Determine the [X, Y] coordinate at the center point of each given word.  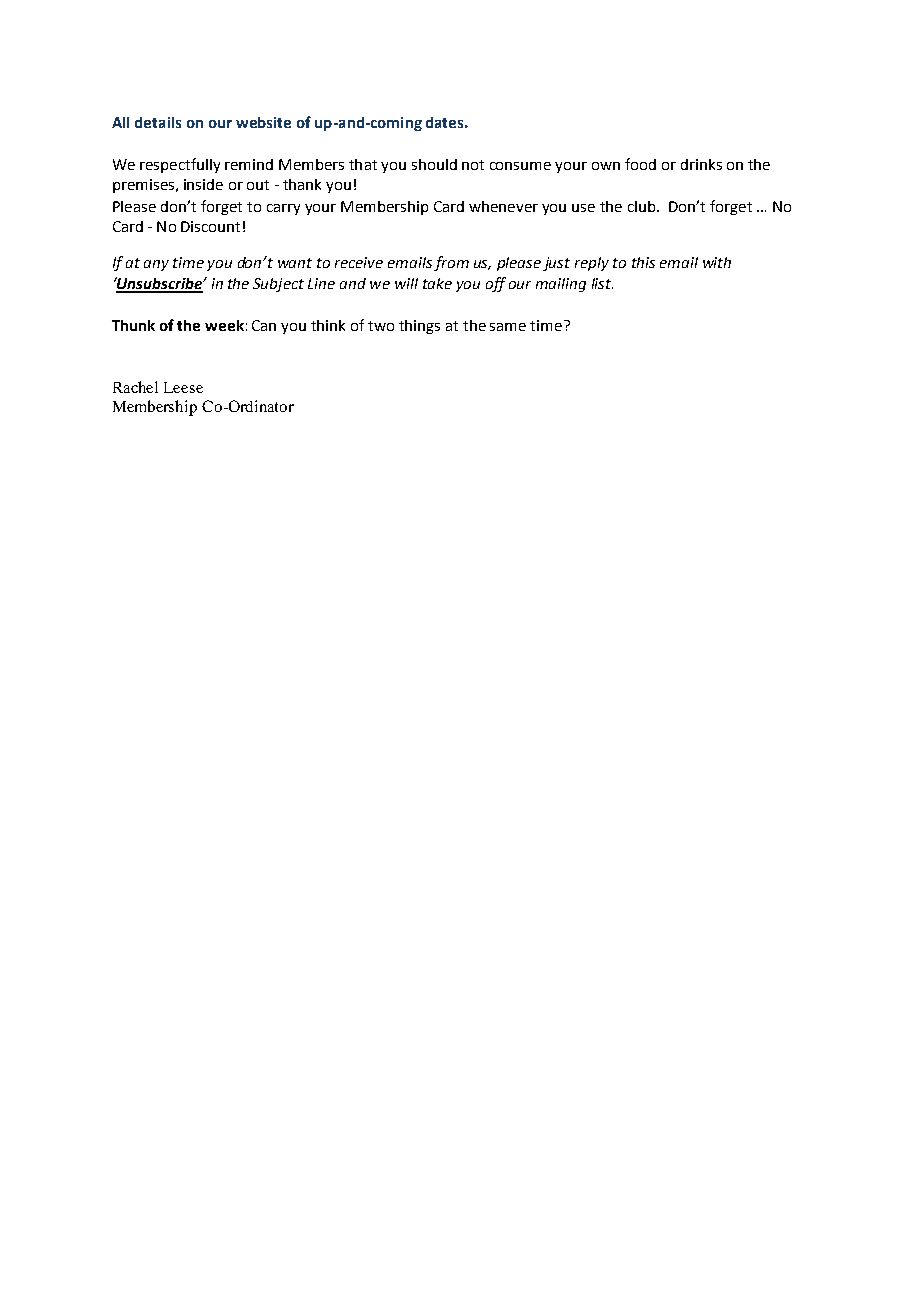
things [419, 327]
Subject [278, 285]
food [640, 164]
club [641, 206]
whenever [503, 206]
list [602, 283]
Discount [210, 226]
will [406, 283]
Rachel [135, 387]
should [434, 164]
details [158, 122]
